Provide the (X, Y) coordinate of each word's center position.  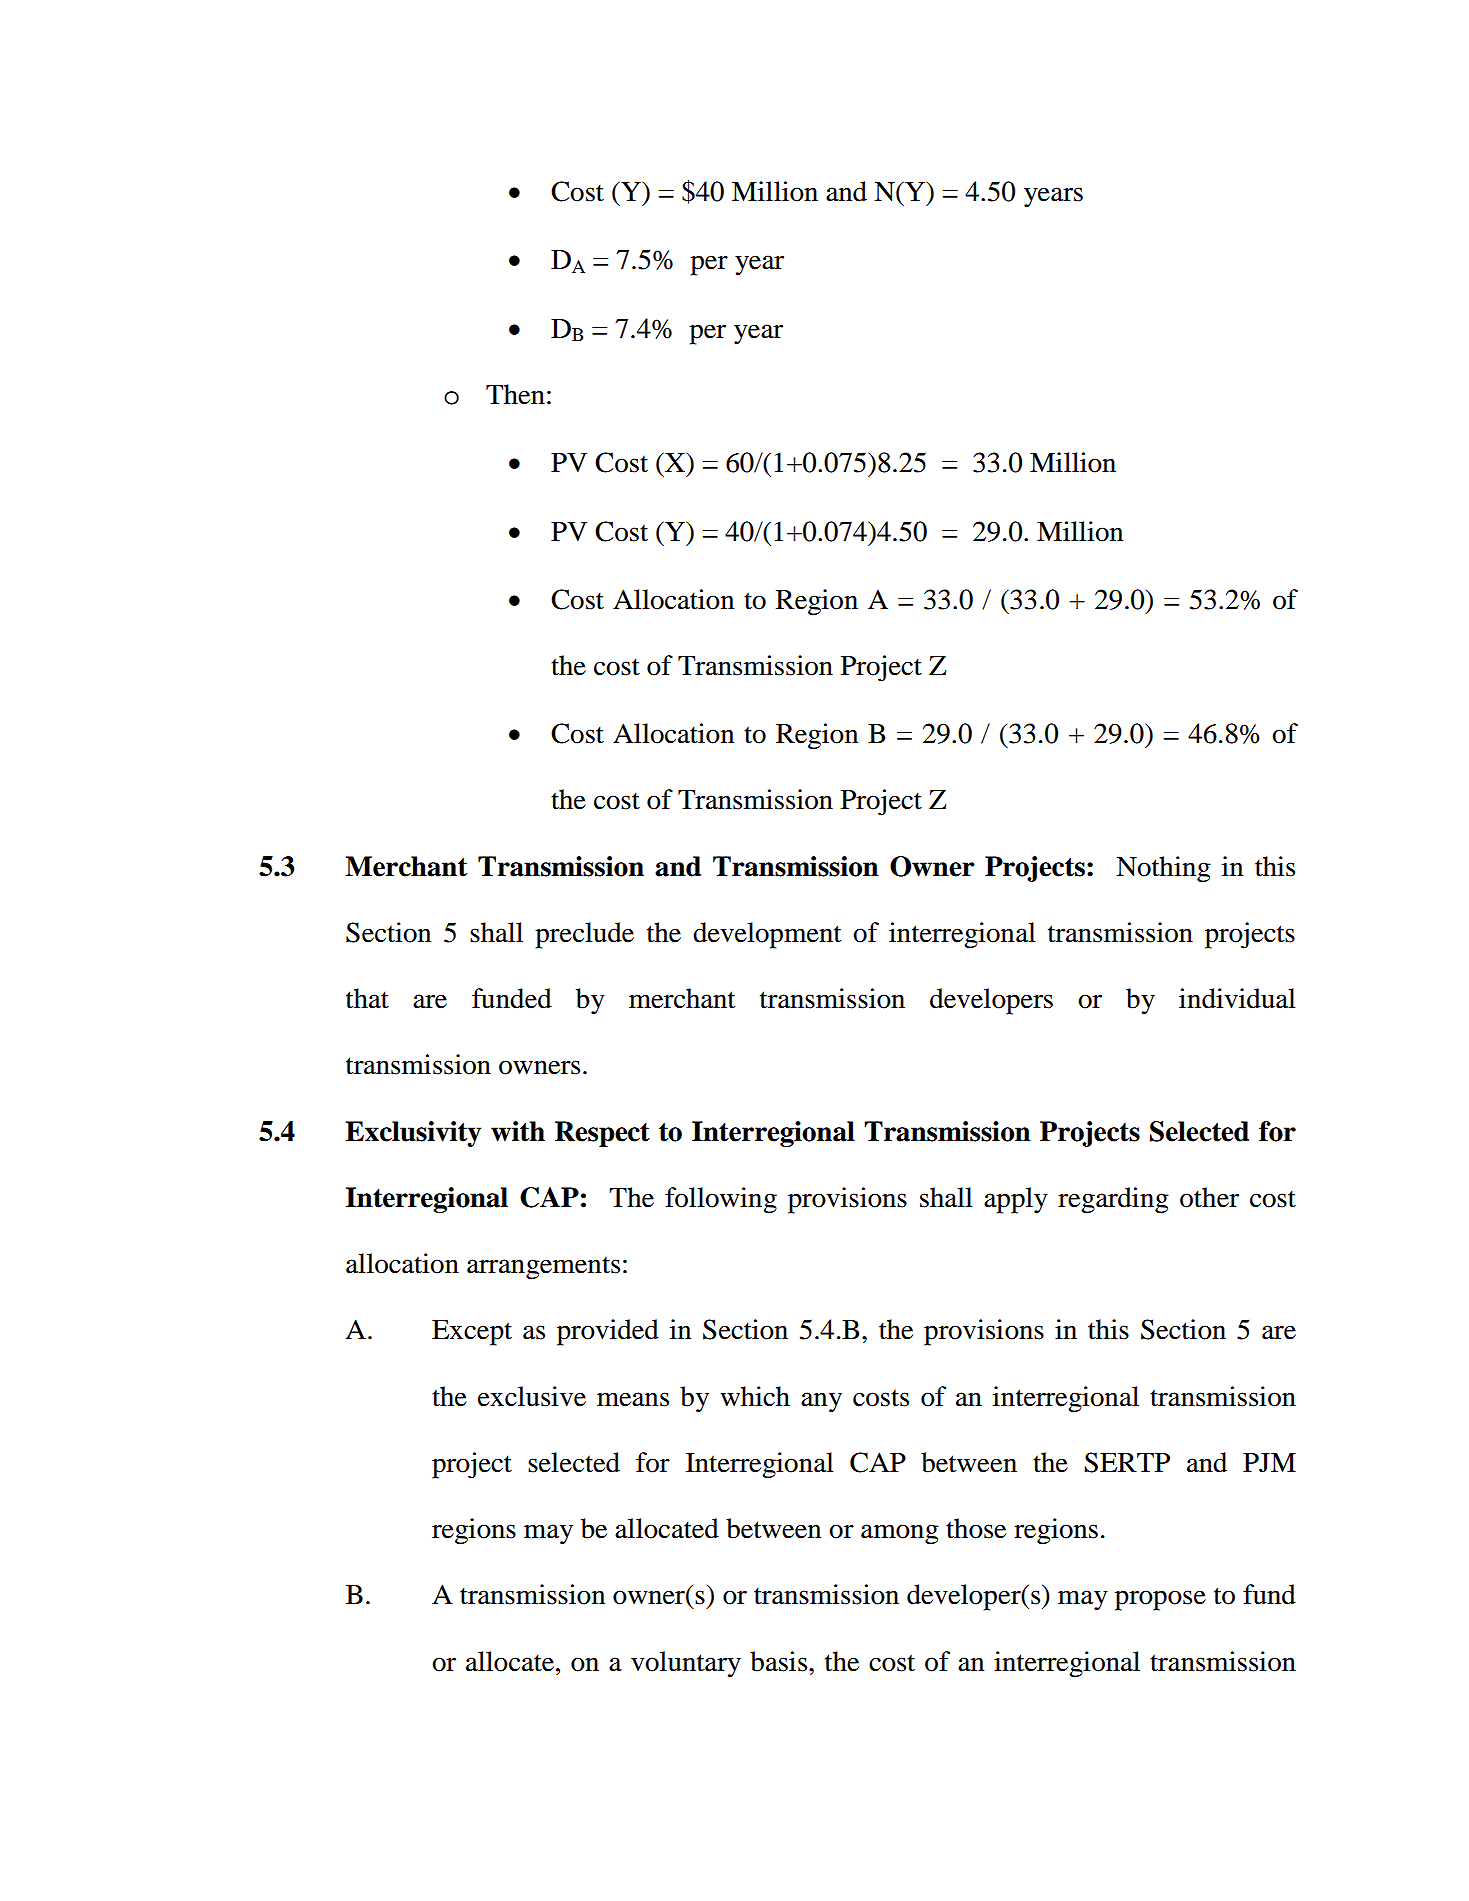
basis (778, 1661)
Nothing (1163, 869)
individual (1237, 998)
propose (1160, 1600)
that (367, 998)
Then (515, 394)
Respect (602, 1134)
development (767, 935)
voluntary (686, 1664)
